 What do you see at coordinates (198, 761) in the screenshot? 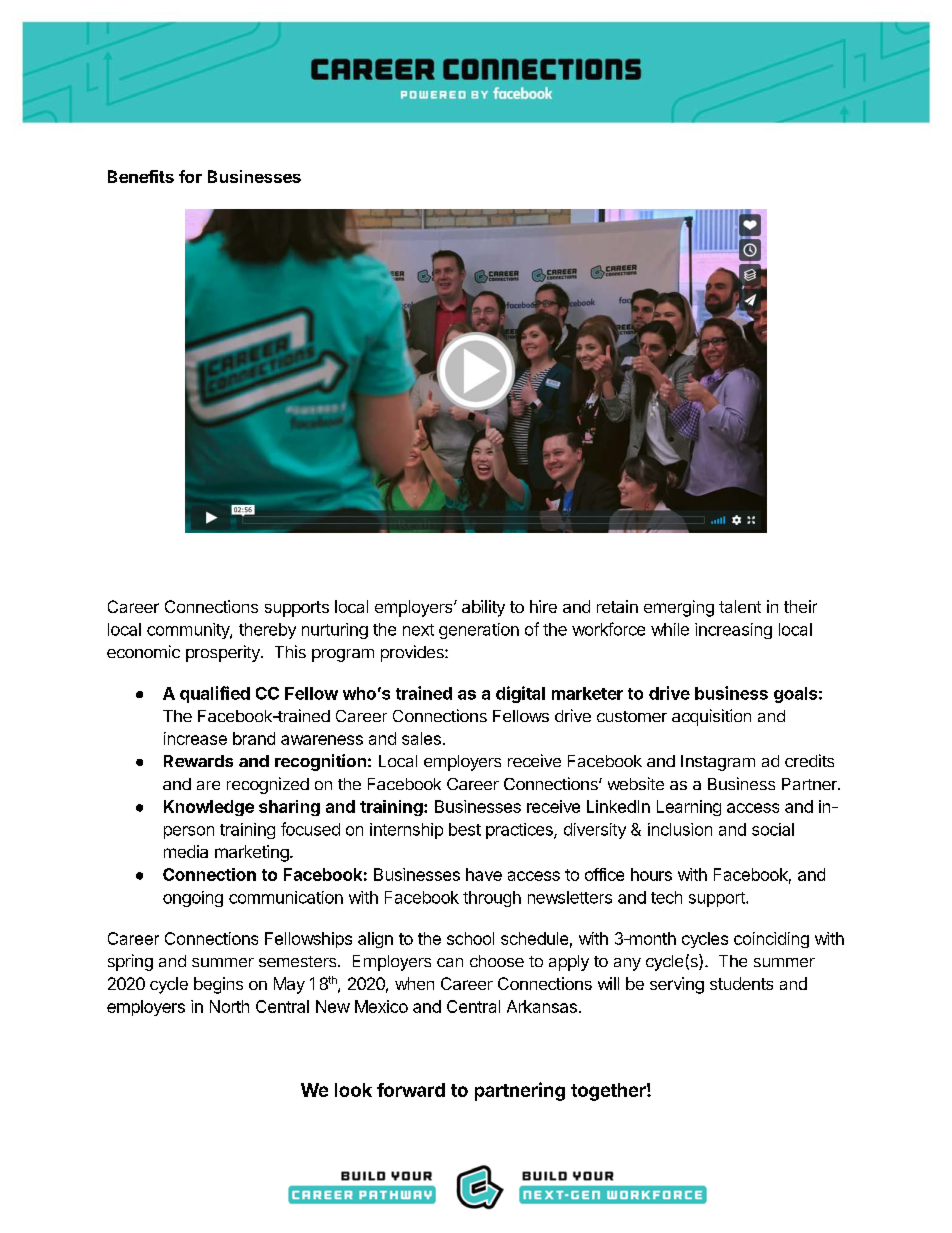
I see `Rewards` at bounding box center [198, 761].
